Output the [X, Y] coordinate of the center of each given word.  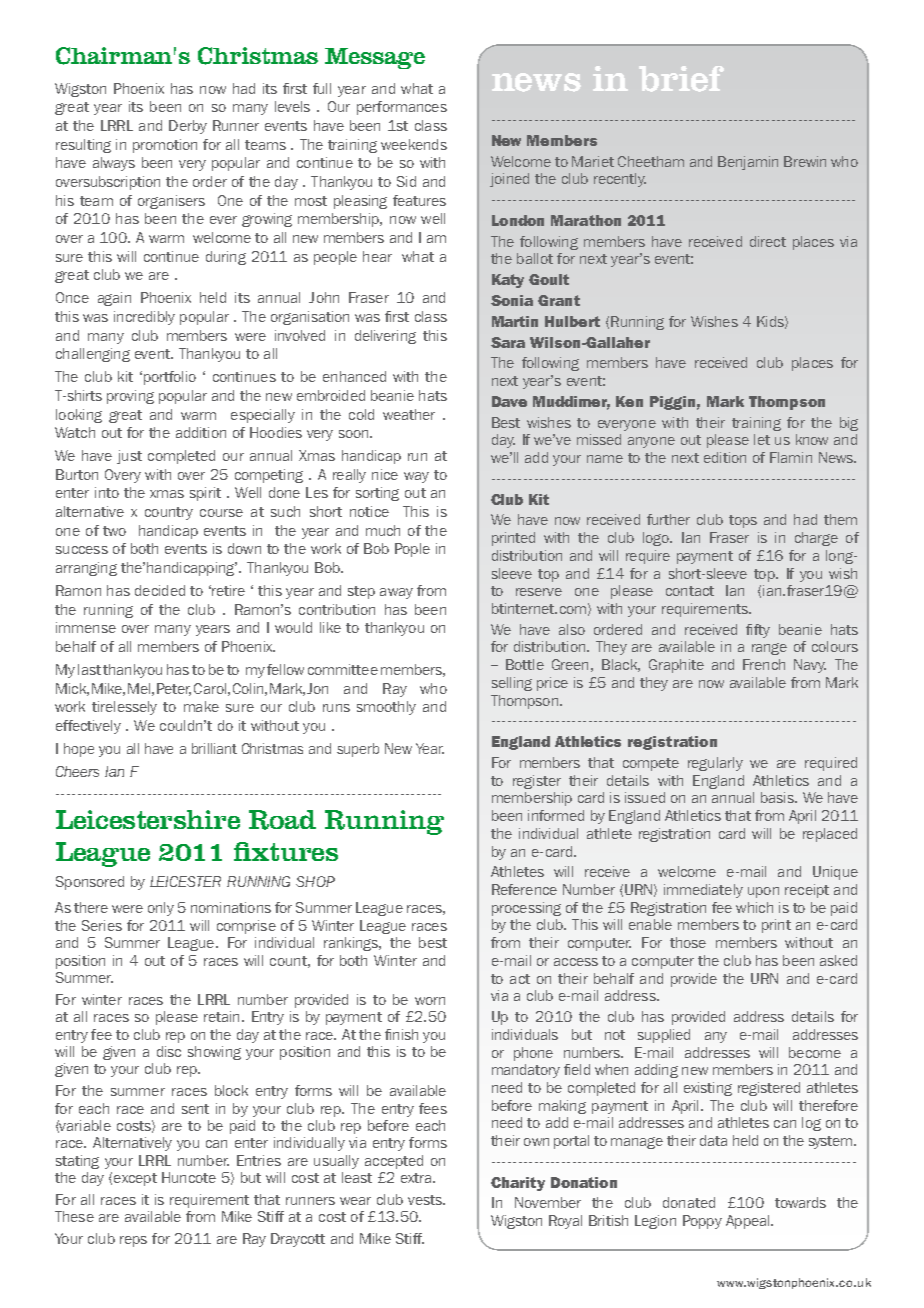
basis [778, 797]
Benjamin [748, 163]
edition [725, 457]
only [161, 909]
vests [426, 1200]
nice [385, 474]
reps [133, 1241]
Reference [524, 889]
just [129, 457]
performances [402, 108]
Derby [188, 127]
